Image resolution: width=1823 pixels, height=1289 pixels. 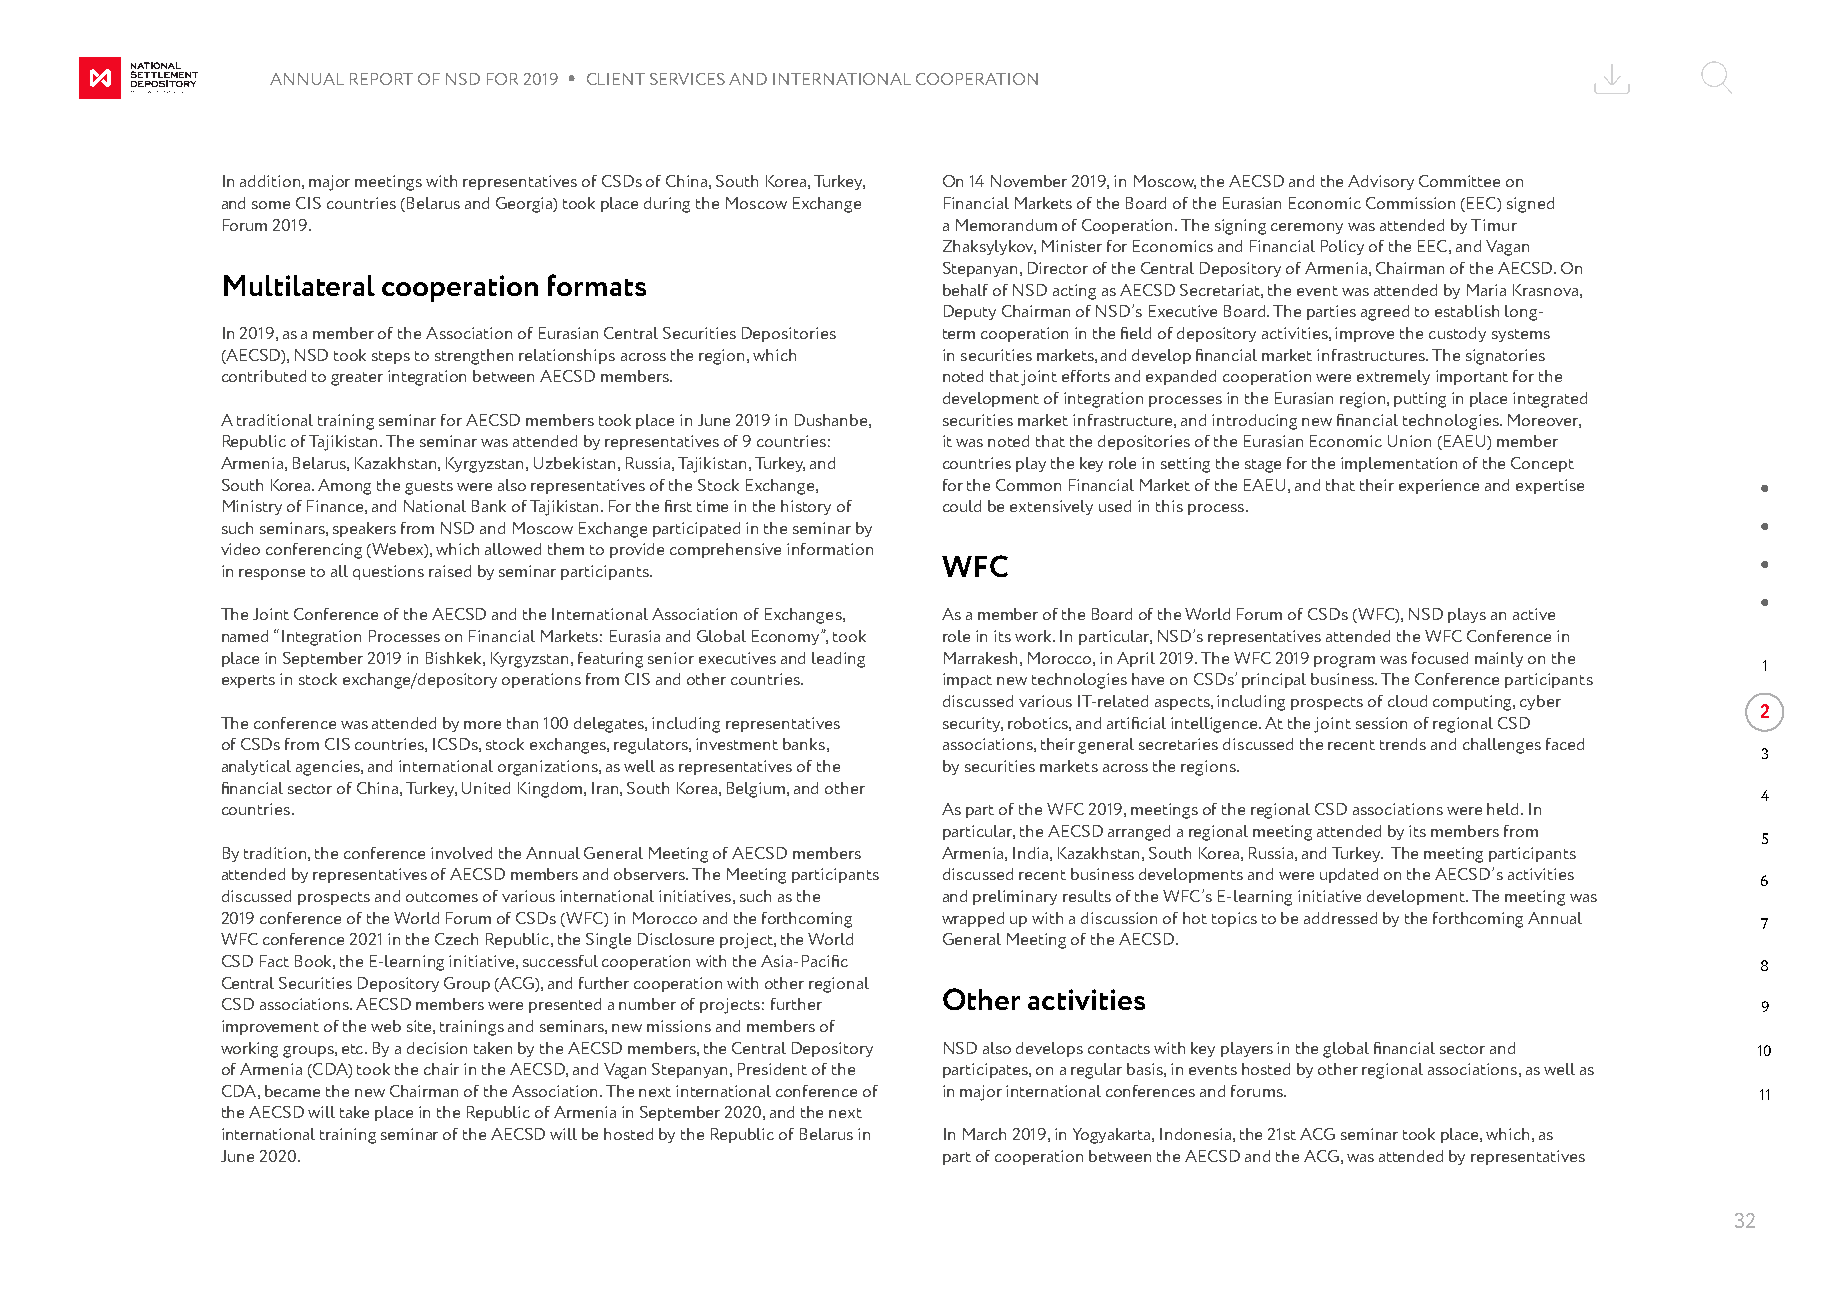 I want to click on involved, so click(x=461, y=853).
